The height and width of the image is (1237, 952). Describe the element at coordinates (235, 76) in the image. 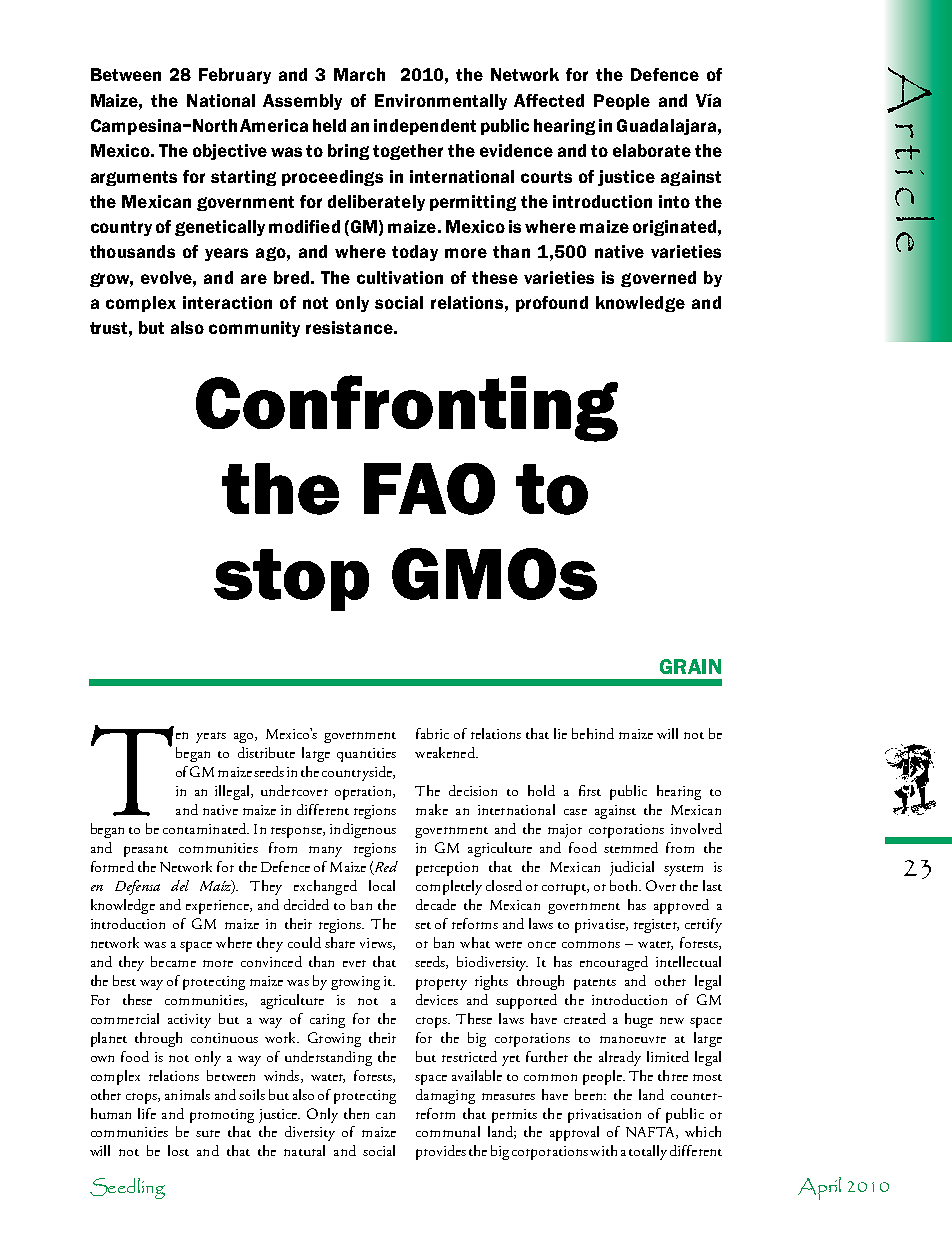

I see `February` at that location.
